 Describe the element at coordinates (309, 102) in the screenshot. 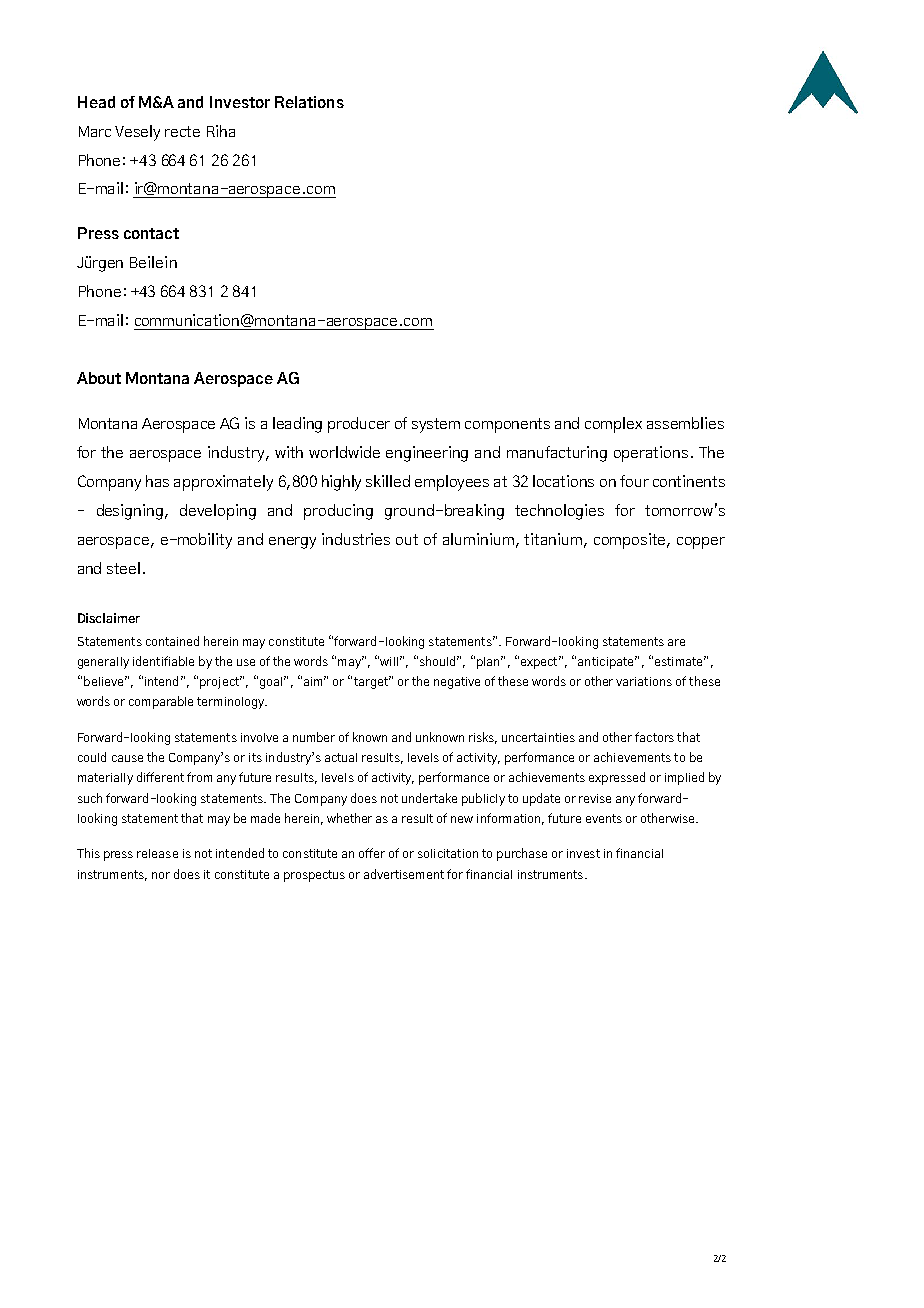

I see `Relations` at that location.
